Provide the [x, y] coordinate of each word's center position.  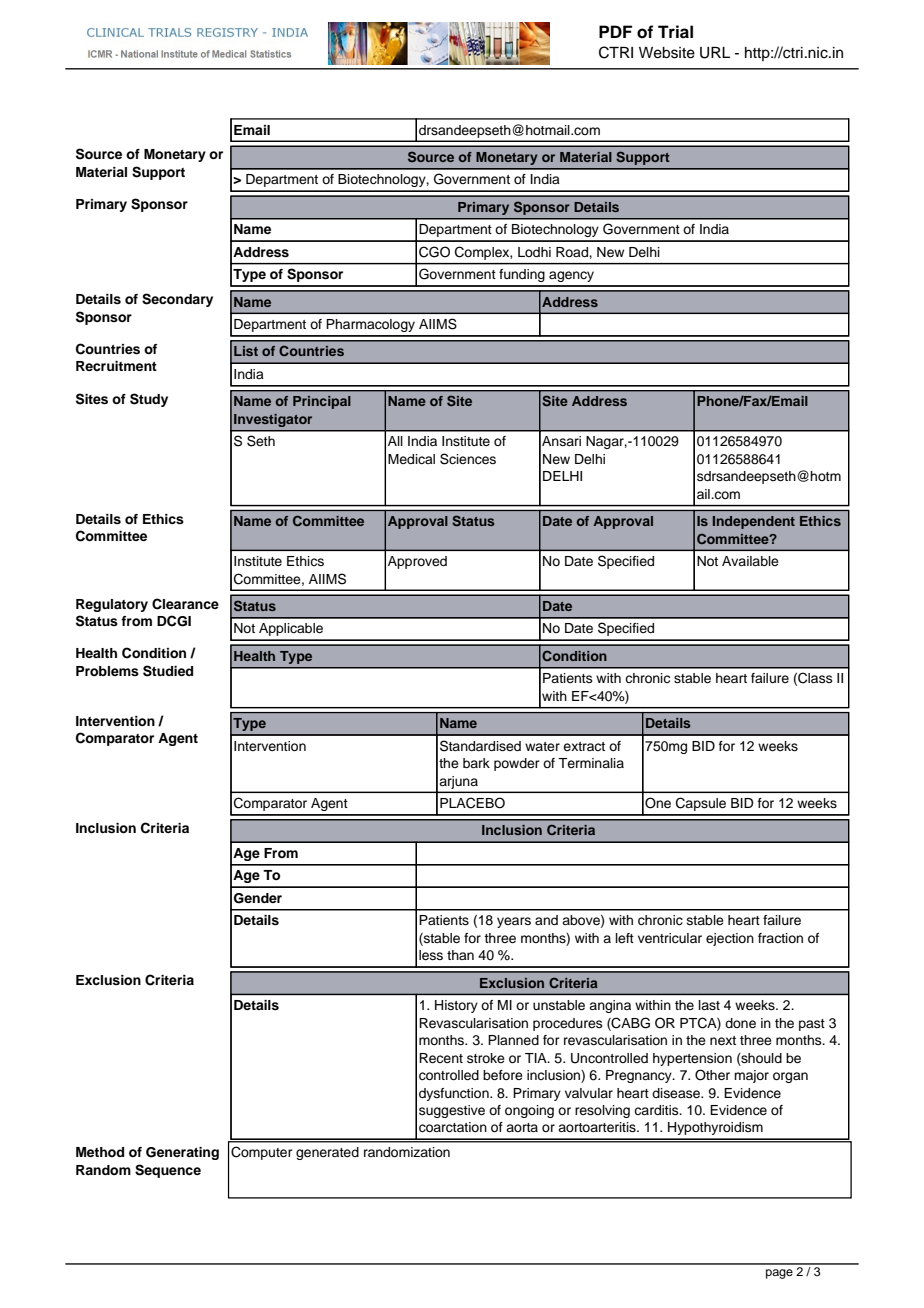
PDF [615, 31]
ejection [730, 939]
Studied [168, 671]
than [460, 955]
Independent [754, 522]
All [395, 441]
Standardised [480, 746]
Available [750, 561]
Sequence [168, 1171]
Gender [258, 898]
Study [149, 400]
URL [715, 53]
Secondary [177, 300]
